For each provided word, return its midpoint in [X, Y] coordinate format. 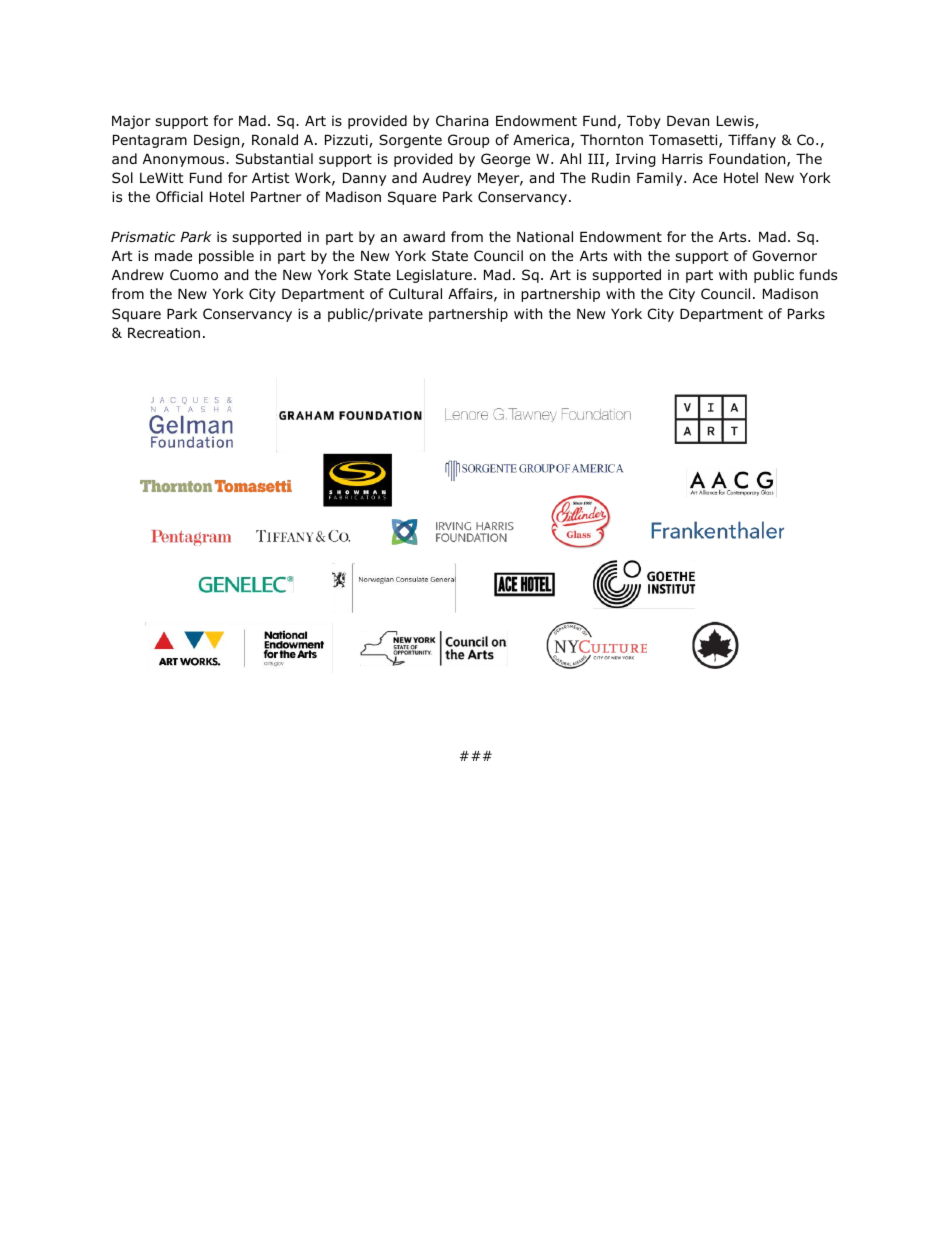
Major [131, 122]
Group [469, 141]
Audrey [446, 179]
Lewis [736, 122]
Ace [705, 178]
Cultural [415, 293]
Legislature [436, 276]
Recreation [164, 332]
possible [226, 257]
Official [179, 196]
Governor [785, 256]
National [545, 237]
